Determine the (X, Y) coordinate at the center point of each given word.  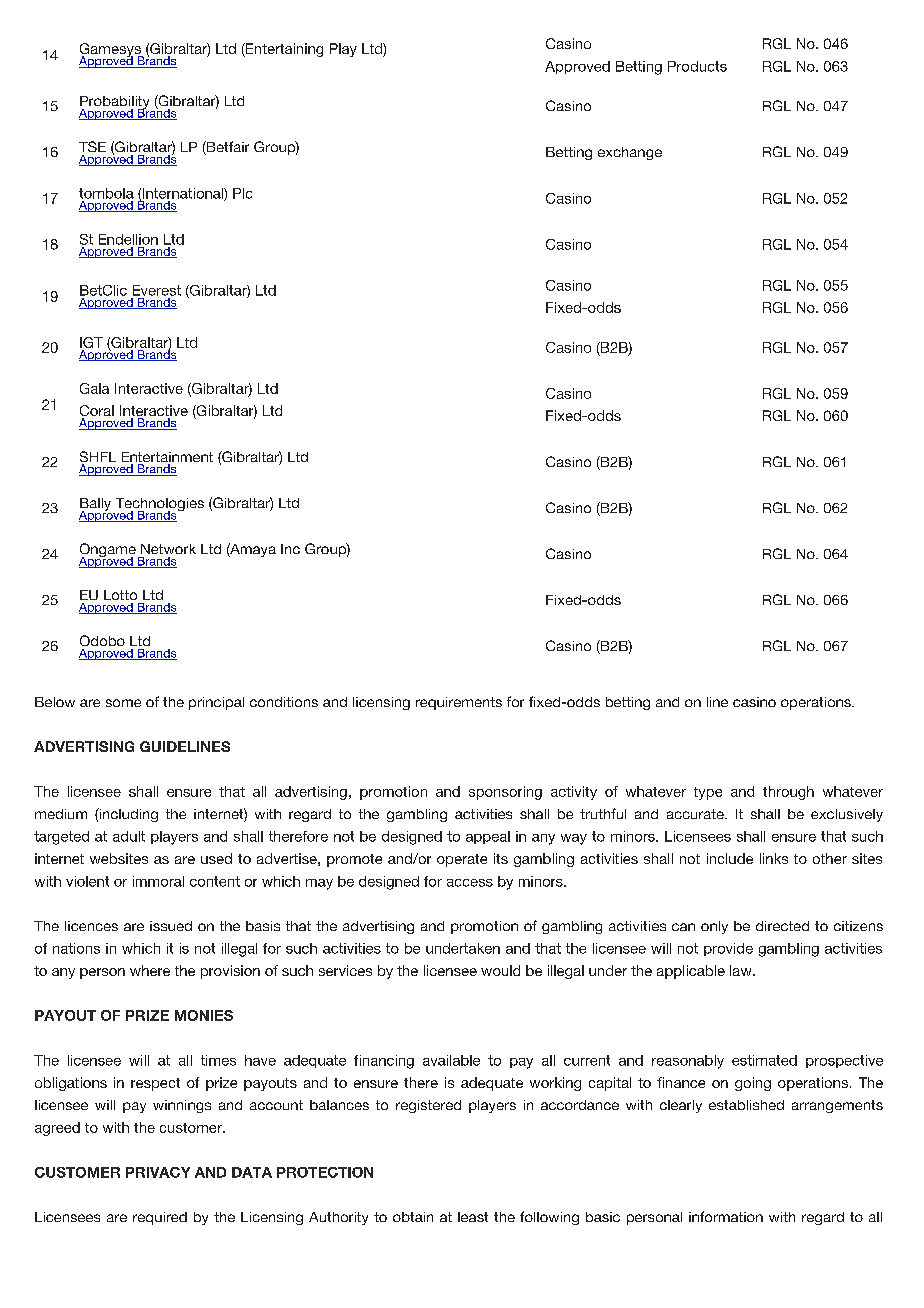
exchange (630, 153)
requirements (459, 703)
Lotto (120, 595)
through (788, 793)
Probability (116, 104)
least (473, 1217)
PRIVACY (158, 1172)
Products (697, 66)
